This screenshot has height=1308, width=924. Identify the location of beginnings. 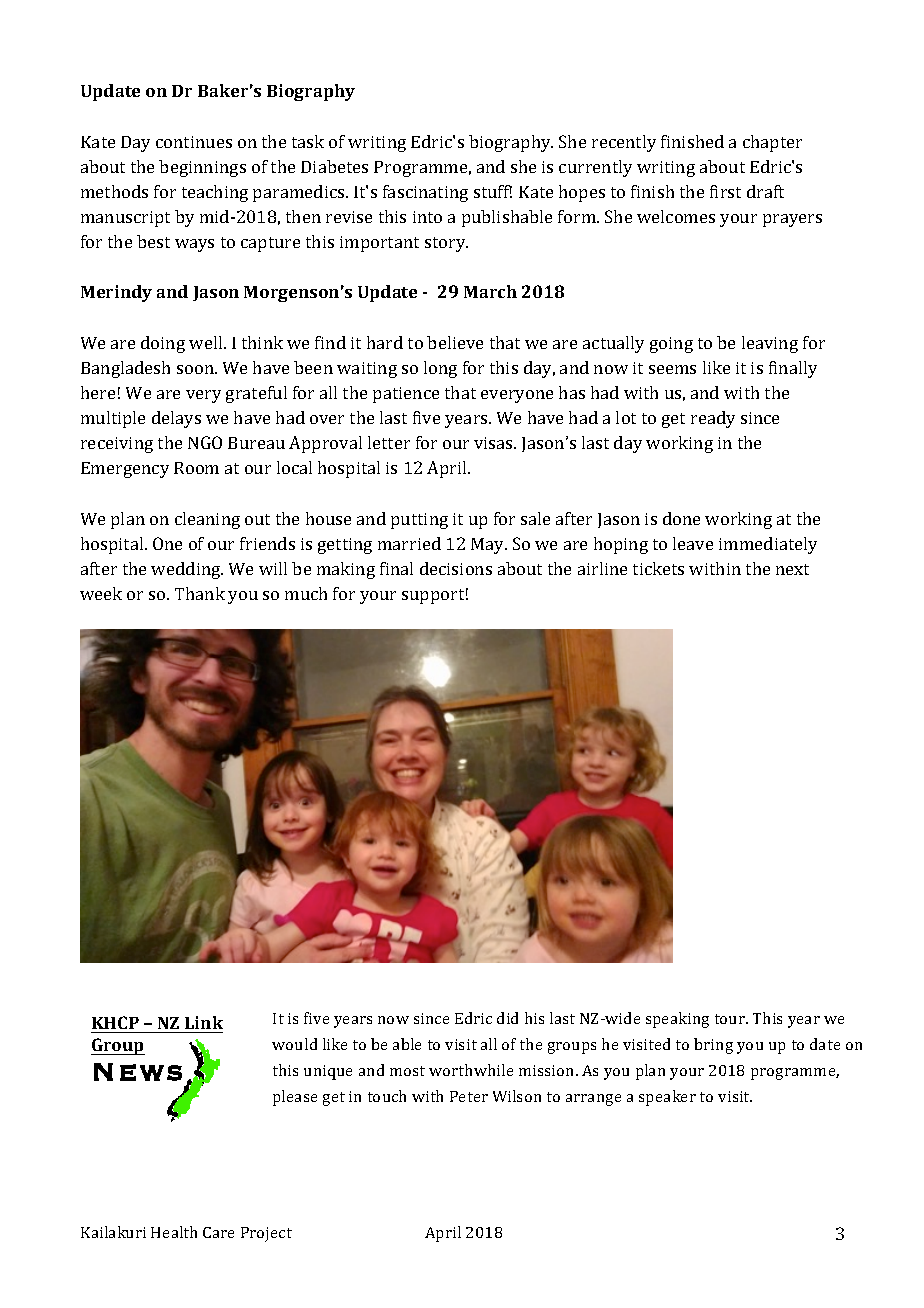
(202, 168).
